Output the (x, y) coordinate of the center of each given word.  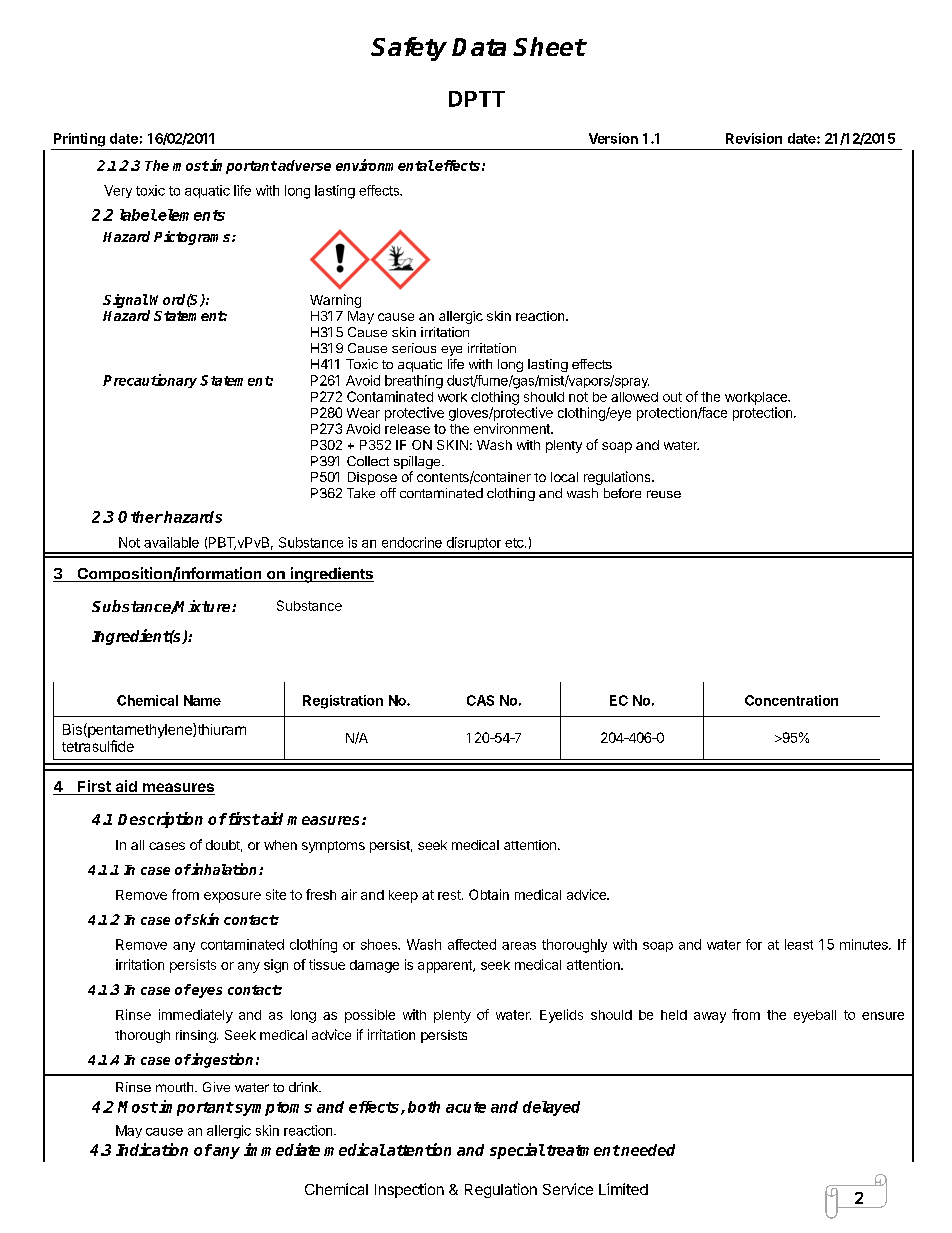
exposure (232, 897)
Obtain (489, 894)
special (517, 1151)
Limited (623, 1189)
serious (414, 348)
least (799, 944)
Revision (754, 138)
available (171, 542)
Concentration (791, 700)
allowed (634, 397)
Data (479, 47)
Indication (152, 1149)
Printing (79, 140)
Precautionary (150, 381)
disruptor (473, 545)
